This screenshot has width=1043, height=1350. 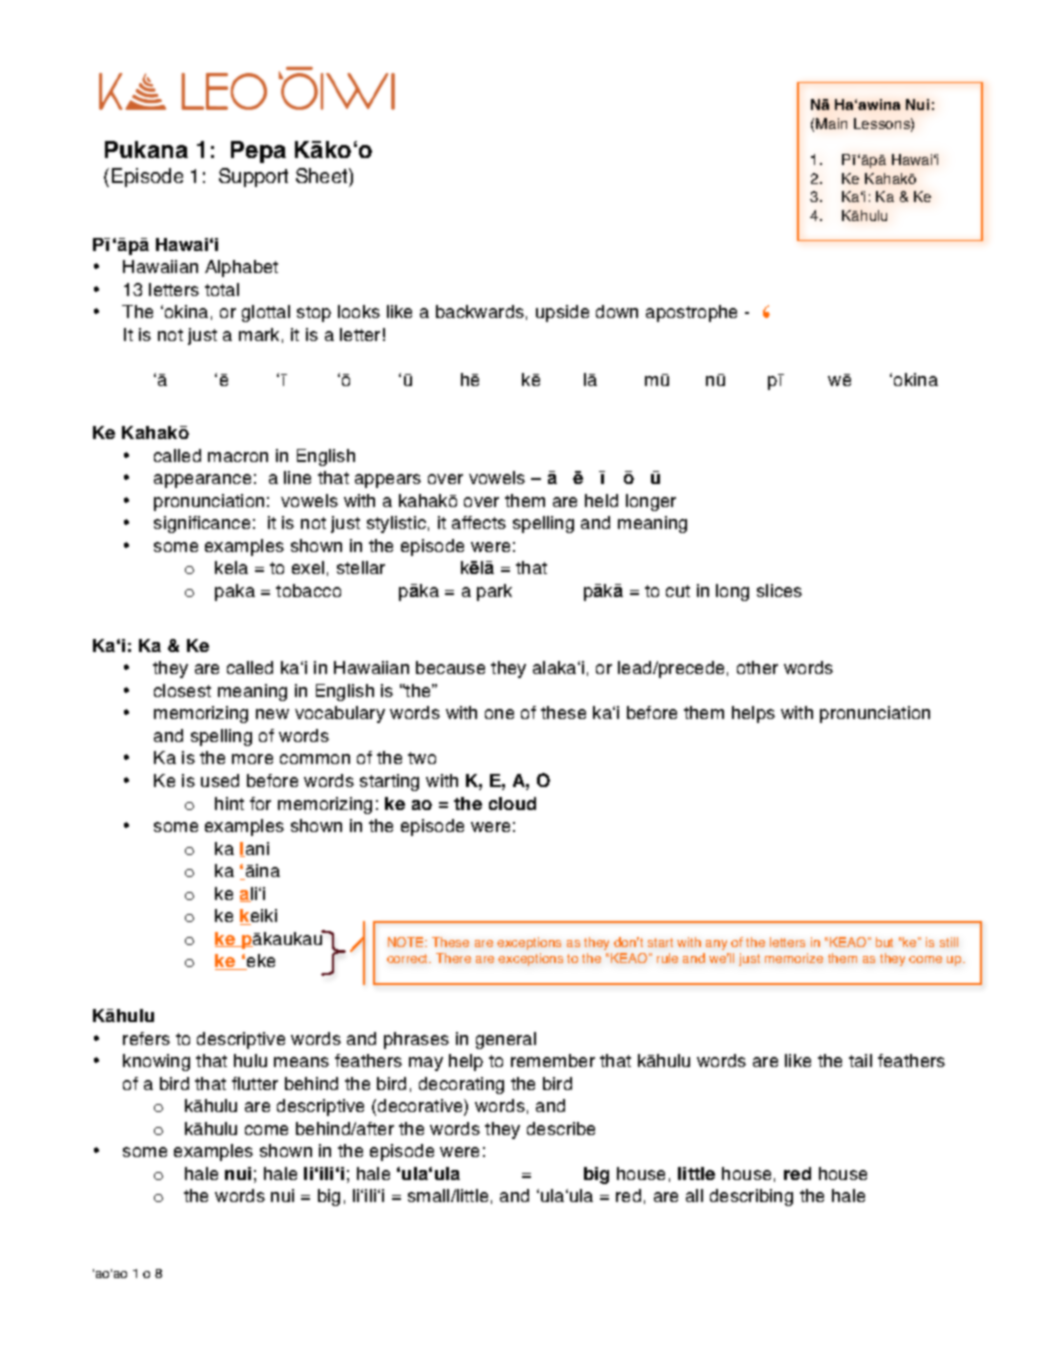 What do you see at coordinates (499, 714) in the screenshot?
I see `one` at bounding box center [499, 714].
